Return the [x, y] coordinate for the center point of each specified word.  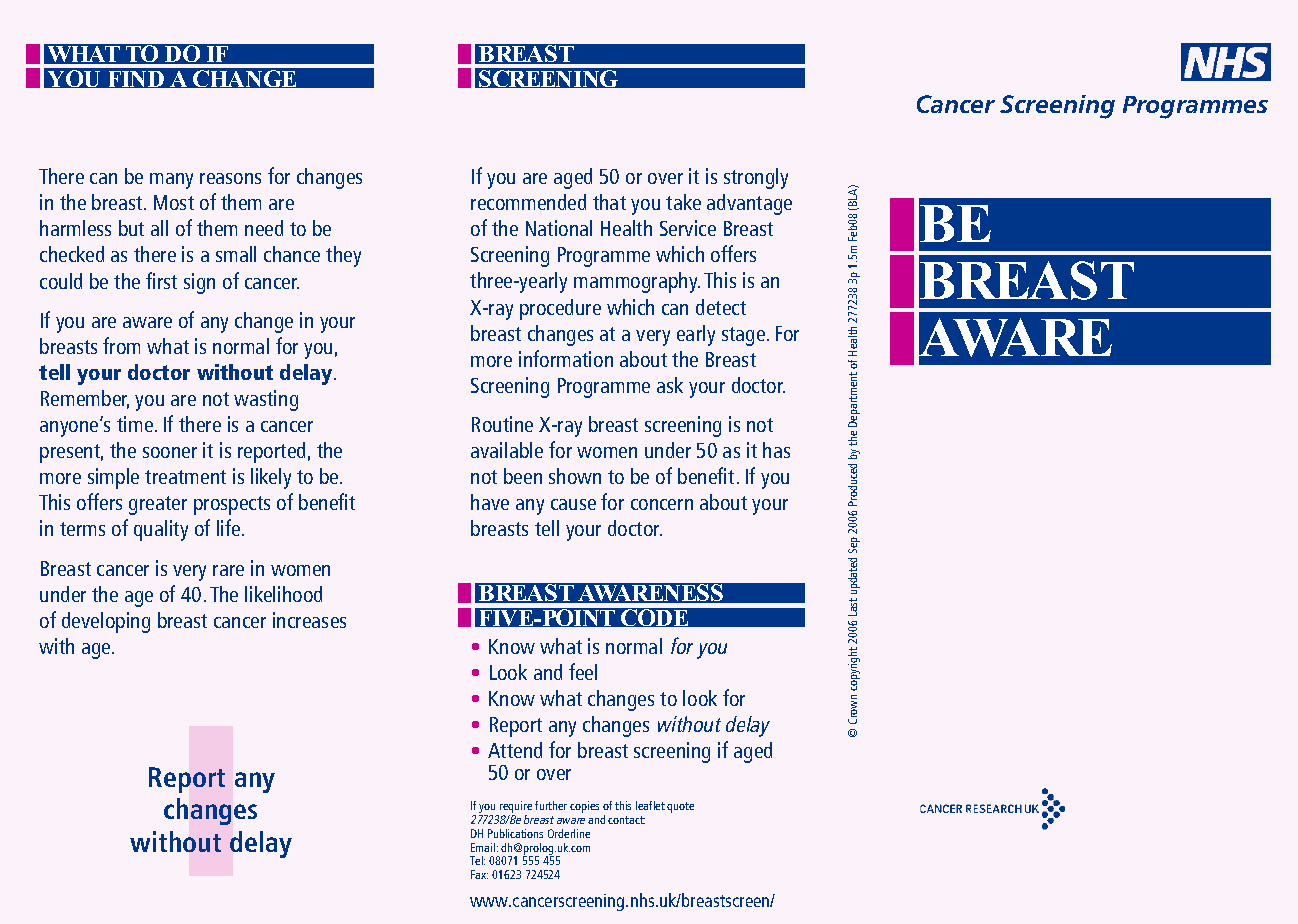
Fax [479, 874]
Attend [515, 750]
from [121, 345]
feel [583, 671]
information [566, 358]
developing [106, 622]
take [683, 202]
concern [662, 504]
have [490, 502]
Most [174, 202]
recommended [528, 202]
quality [161, 530]
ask [670, 385]
